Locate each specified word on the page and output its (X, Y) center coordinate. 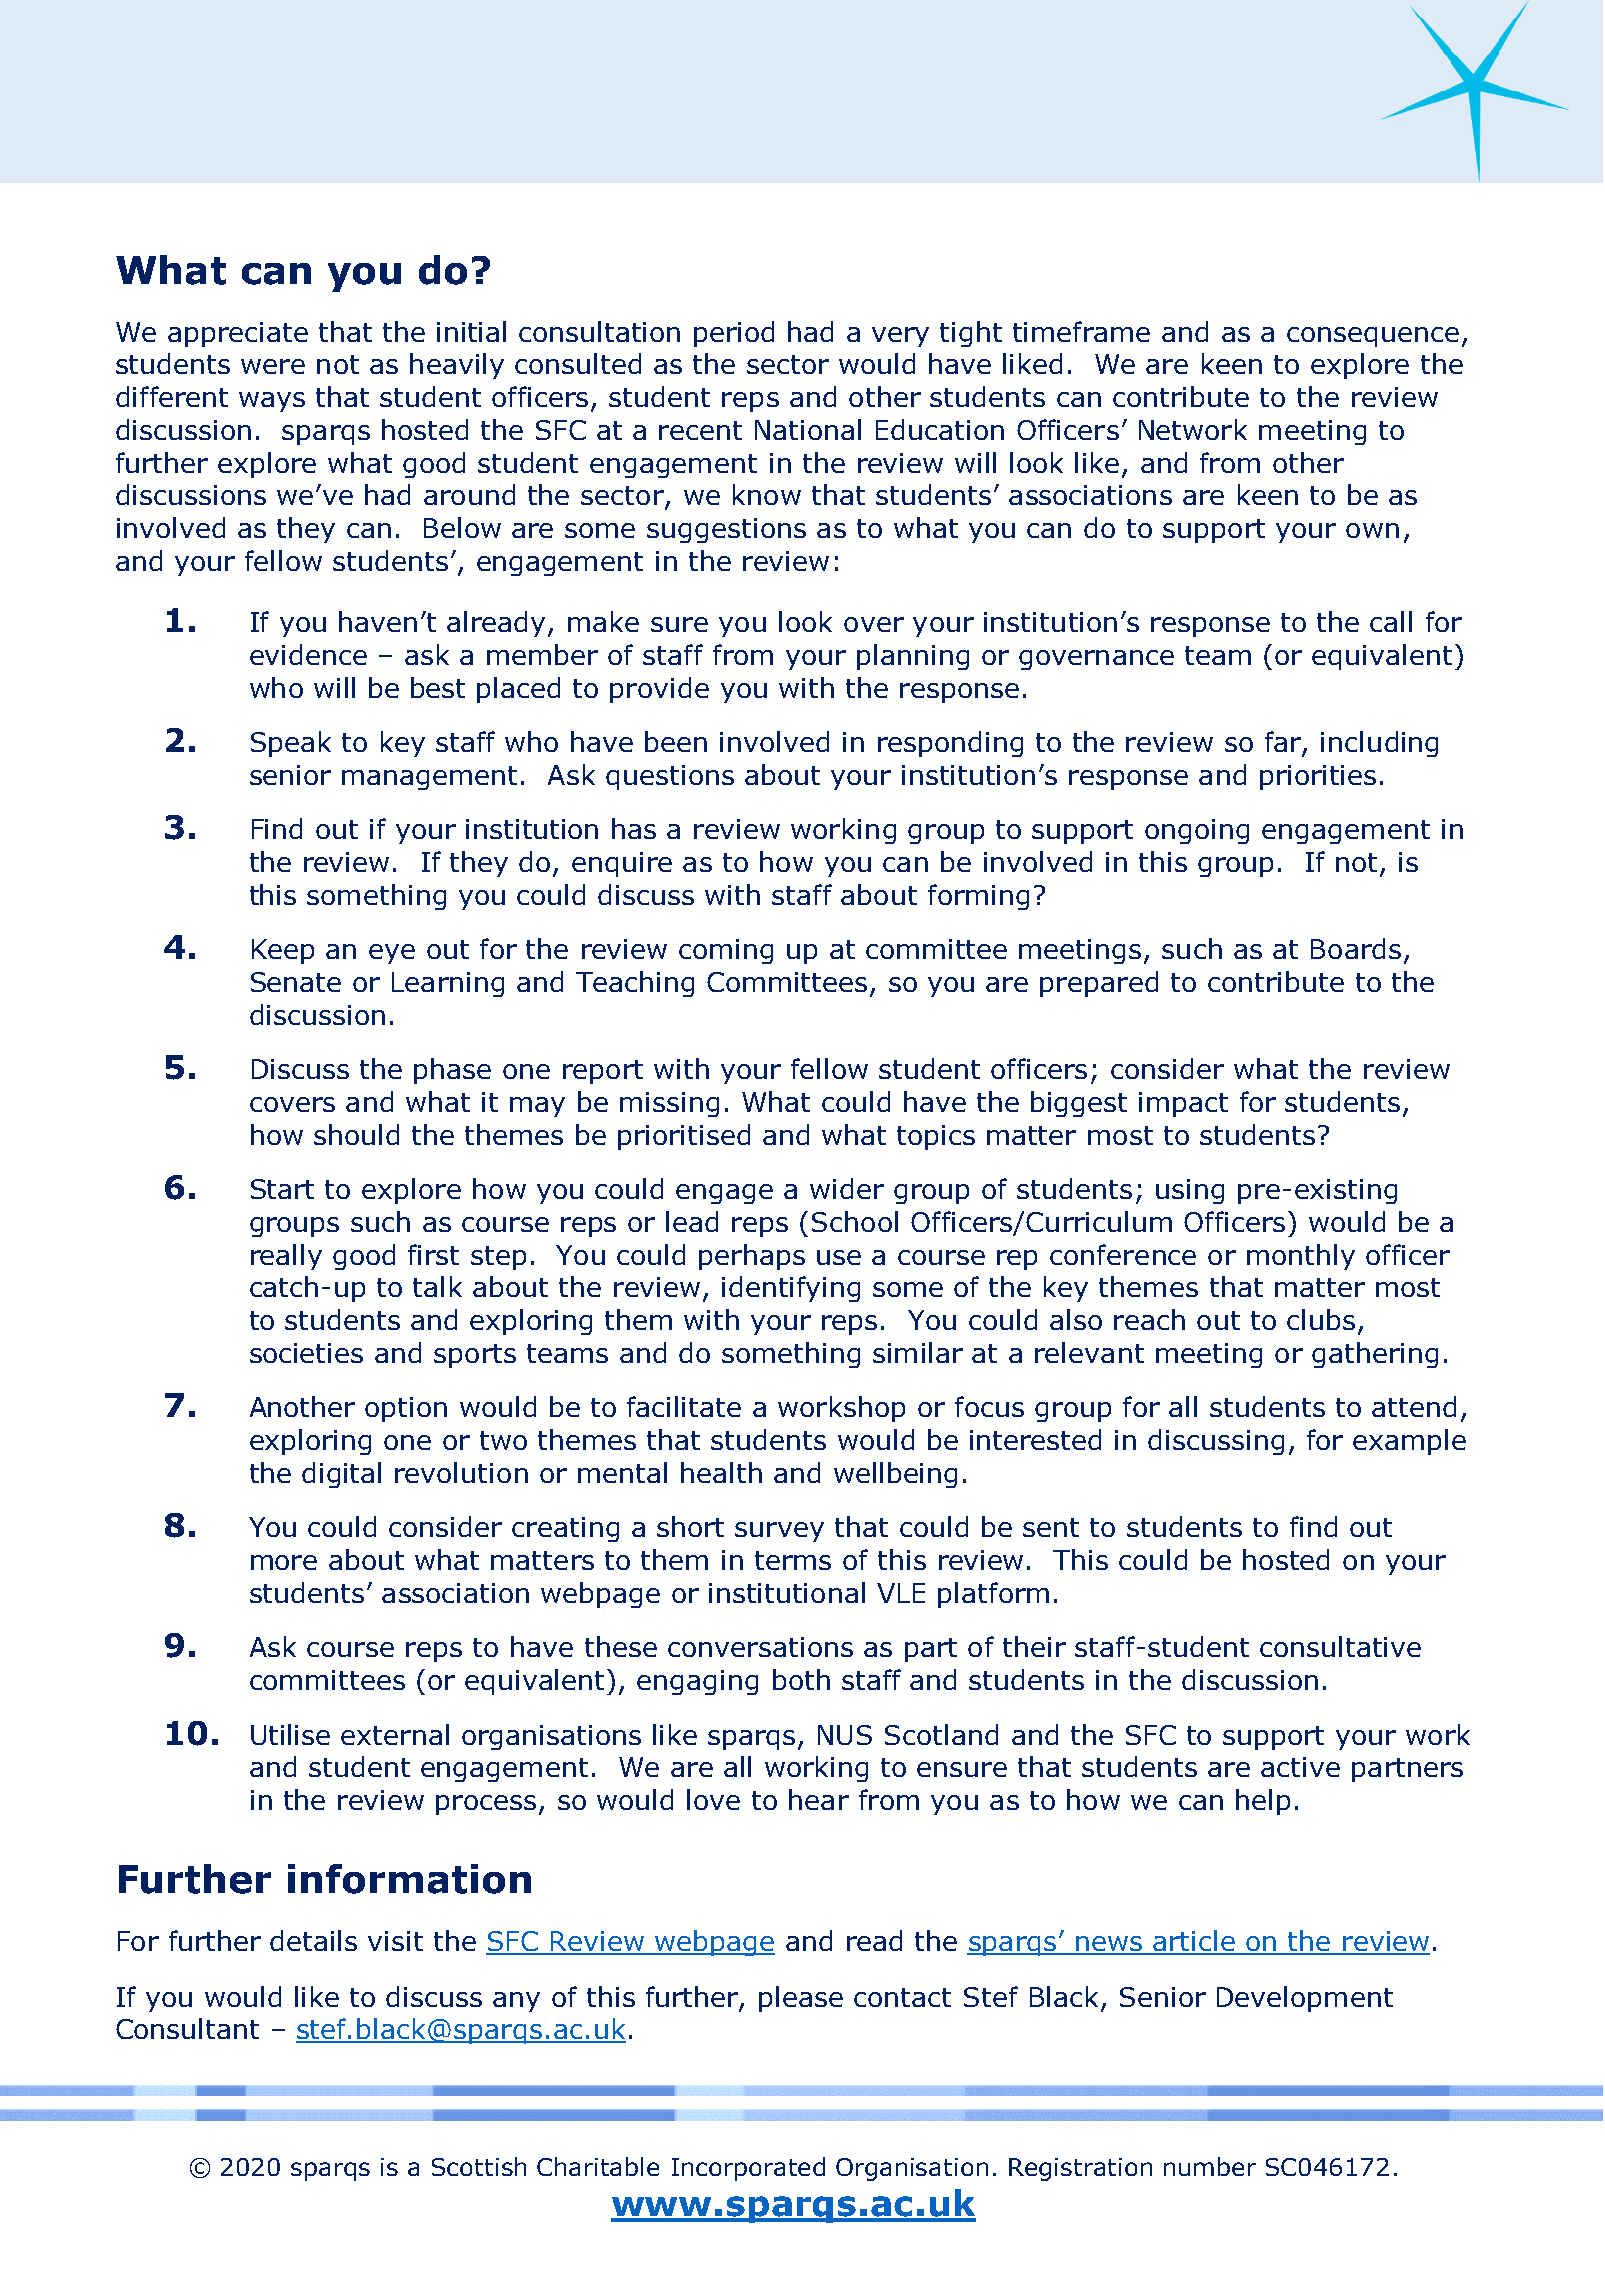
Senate (296, 982)
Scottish (479, 2166)
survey (779, 1532)
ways (272, 402)
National (808, 429)
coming (726, 951)
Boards (1356, 948)
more (284, 1562)
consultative (1340, 1646)
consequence (1373, 337)
